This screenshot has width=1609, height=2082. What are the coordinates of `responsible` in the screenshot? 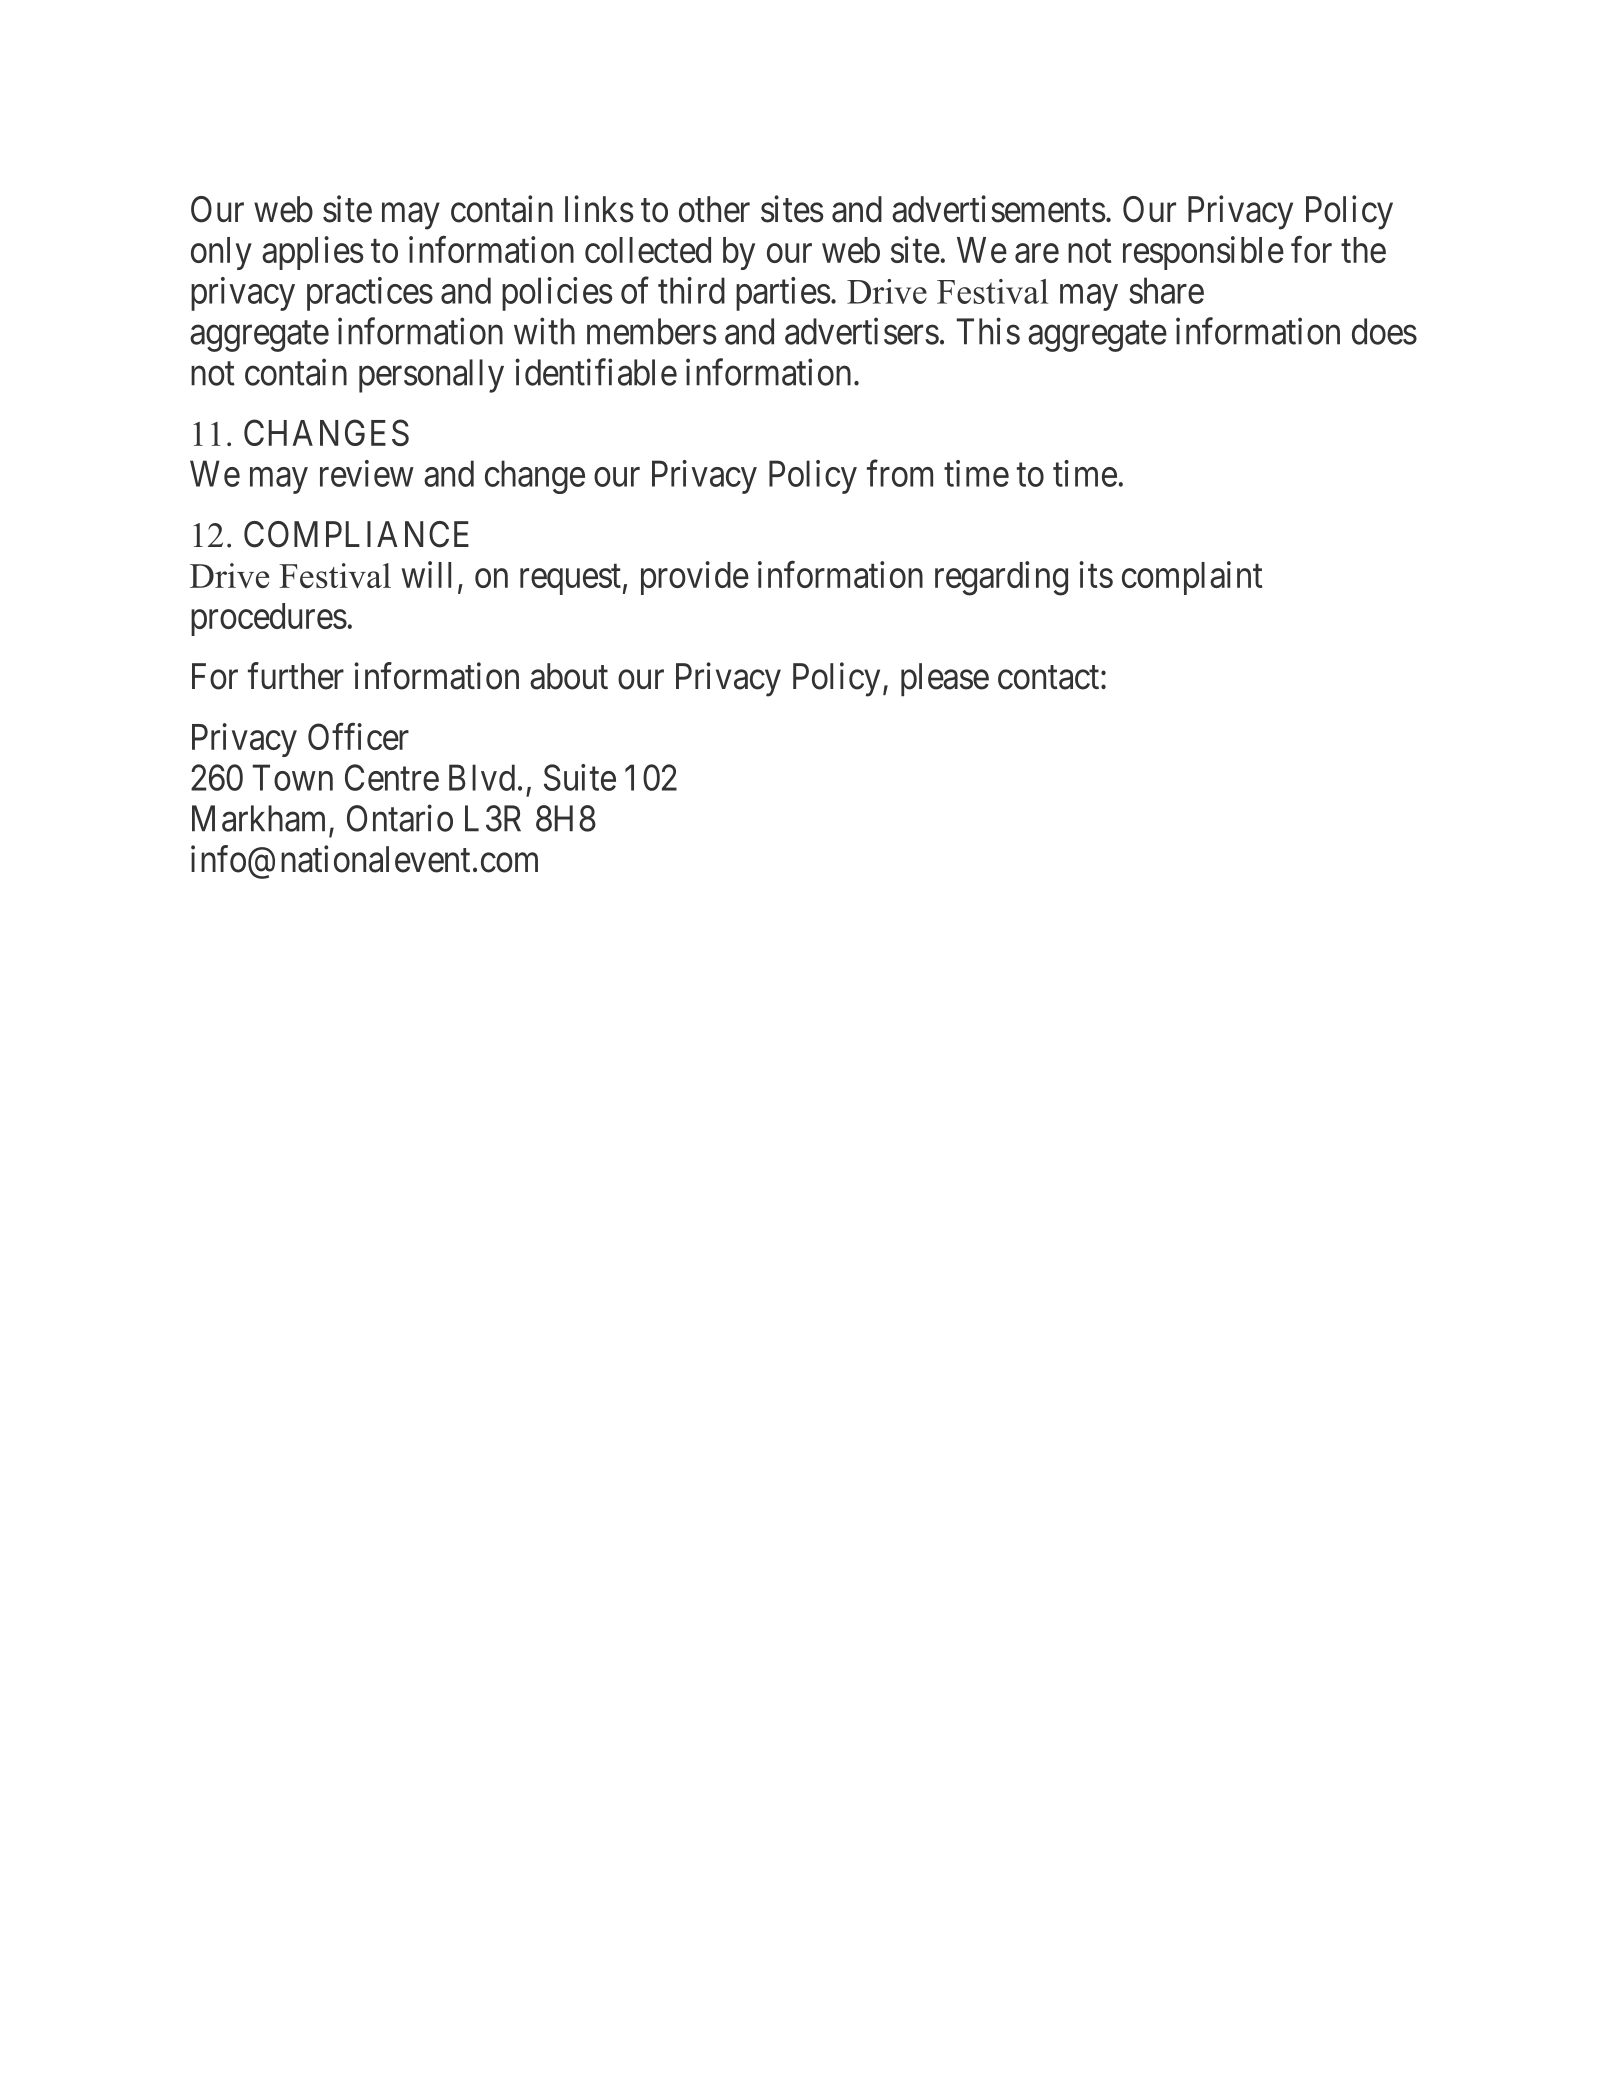 It's located at (1203, 253).
